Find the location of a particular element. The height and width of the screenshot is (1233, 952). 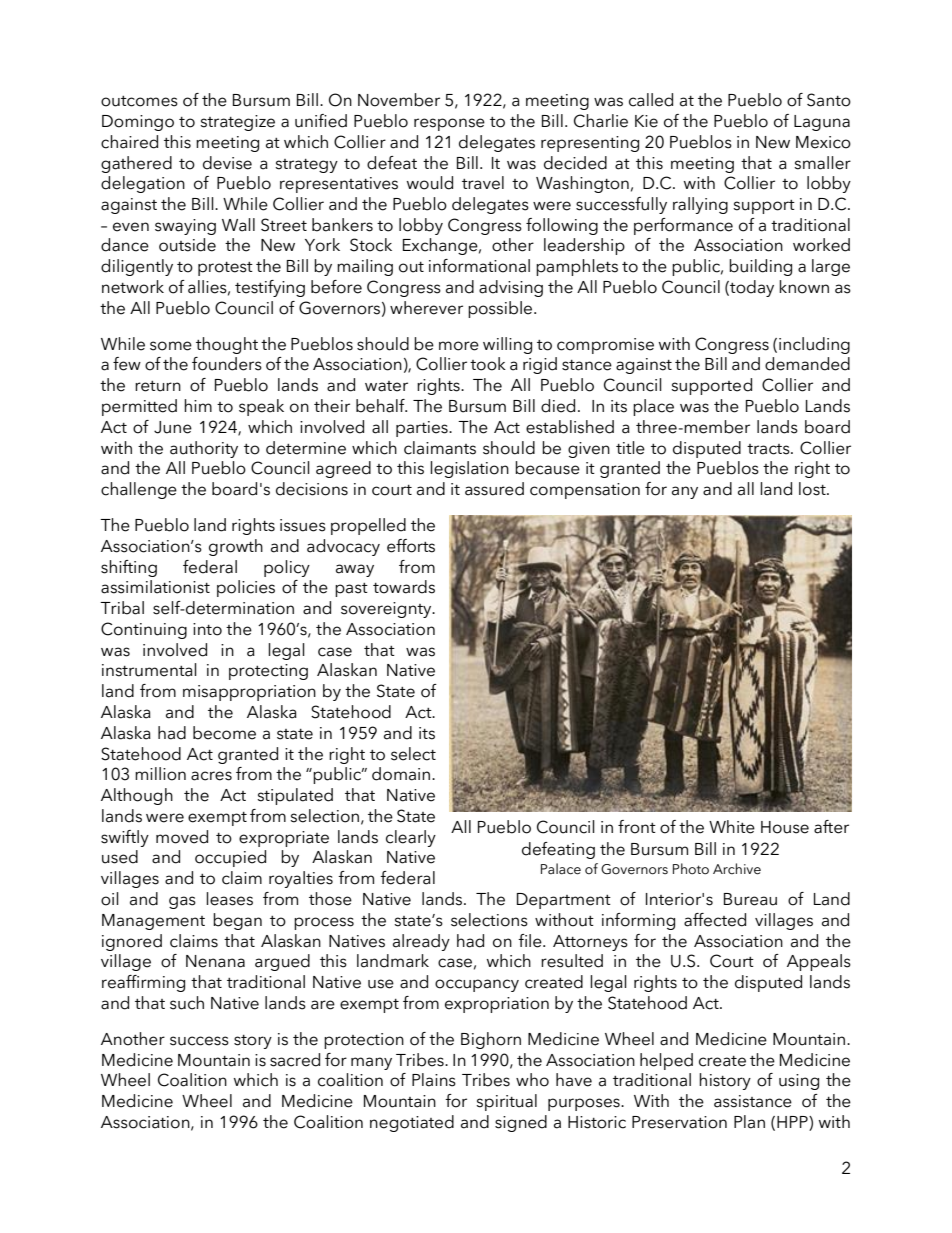

demanded is located at coordinates (807, 364).
